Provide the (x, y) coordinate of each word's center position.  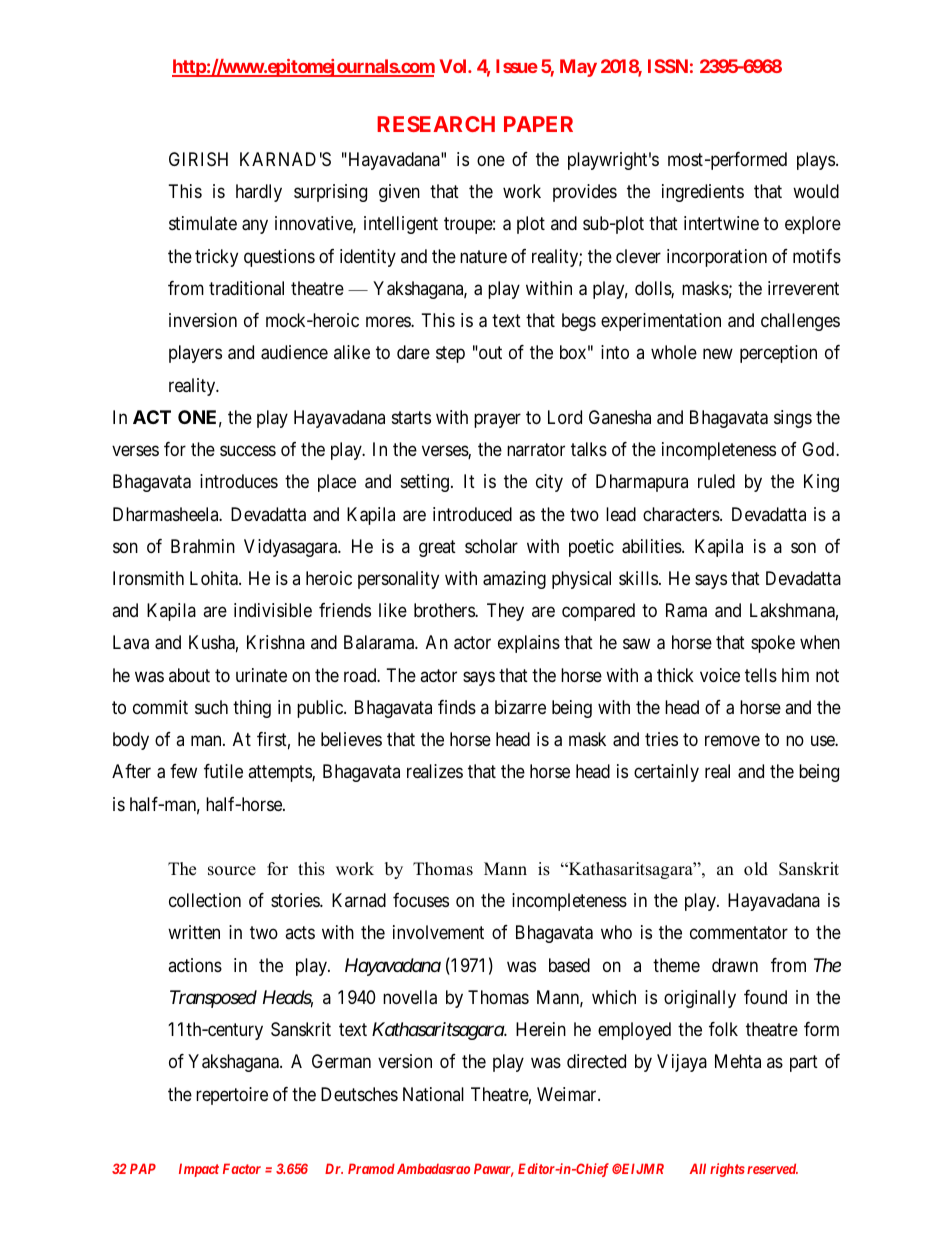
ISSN (668, 66)
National (433, 1094)
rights (727, 1170)
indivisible (273, 610)
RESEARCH (436, 124)
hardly (259, 193)
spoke (773, 644)
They (505, 612)
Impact (199, 1170)
